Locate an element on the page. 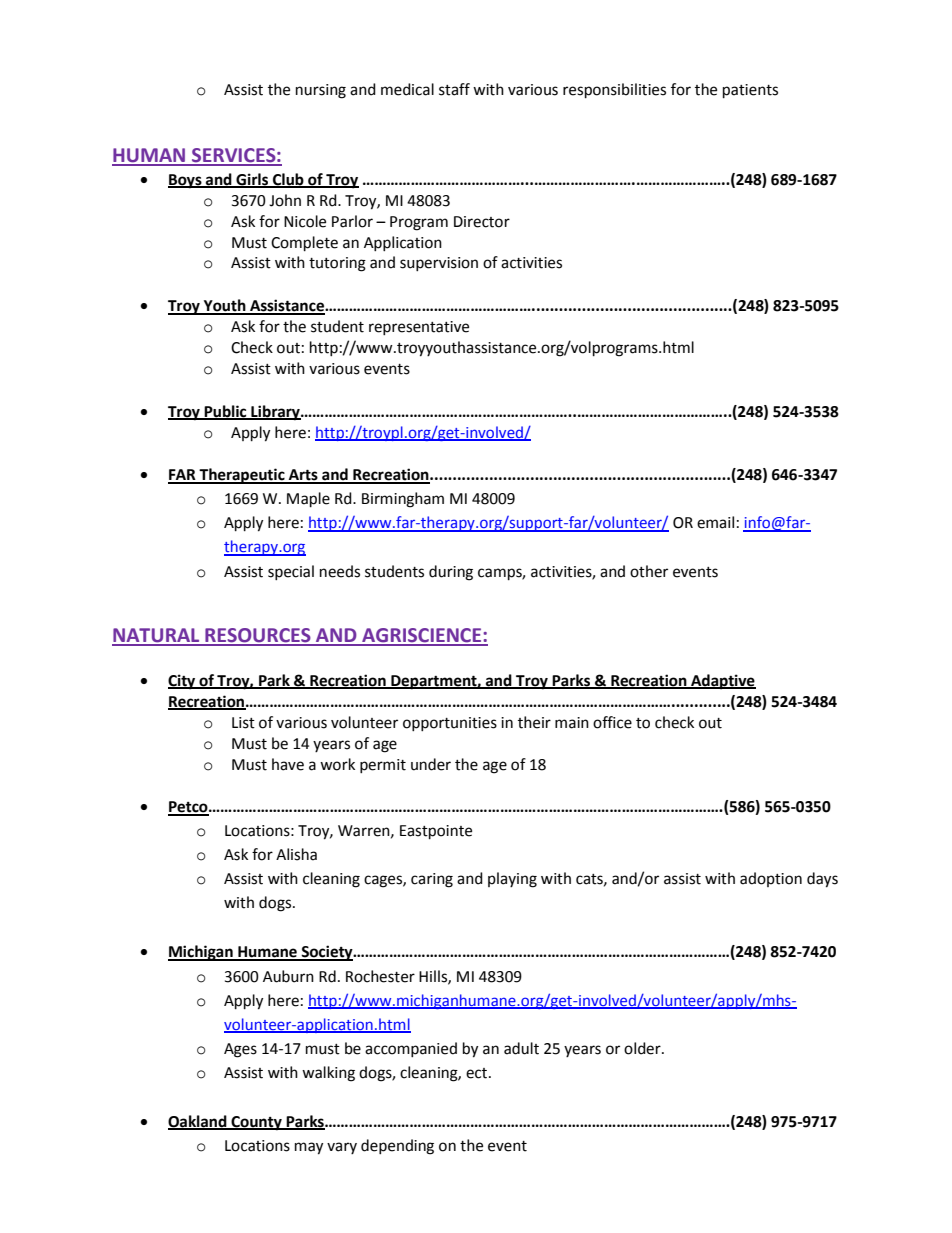 The image size is (952, 1233). representative is located at coordinates (419, 328).
